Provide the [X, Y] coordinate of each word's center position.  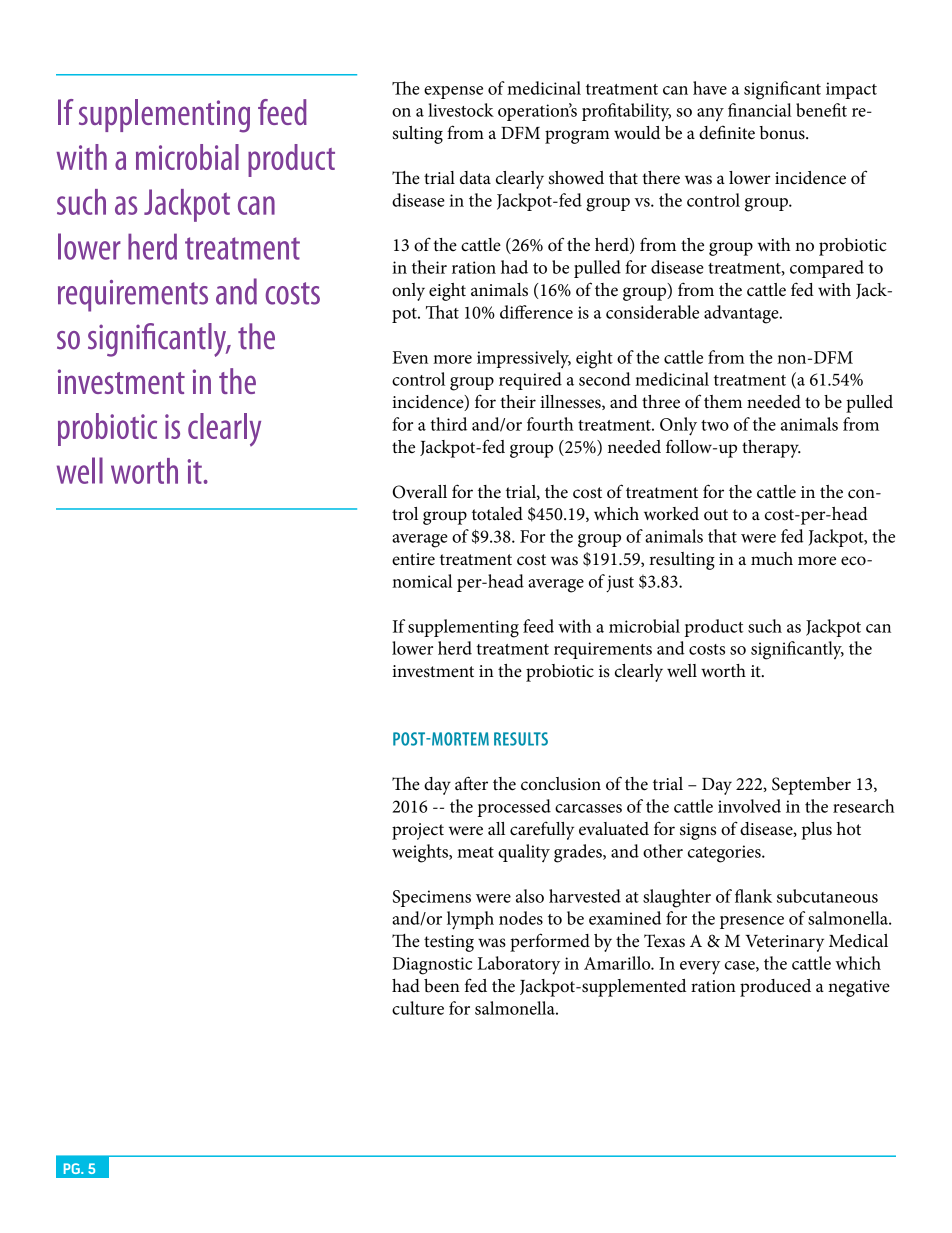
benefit [821, 110]
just [620, 583]
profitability [626, 112]
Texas [664, 941]
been [442, 986]
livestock [461, 110]
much [772, 559]
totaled [497, 514]
